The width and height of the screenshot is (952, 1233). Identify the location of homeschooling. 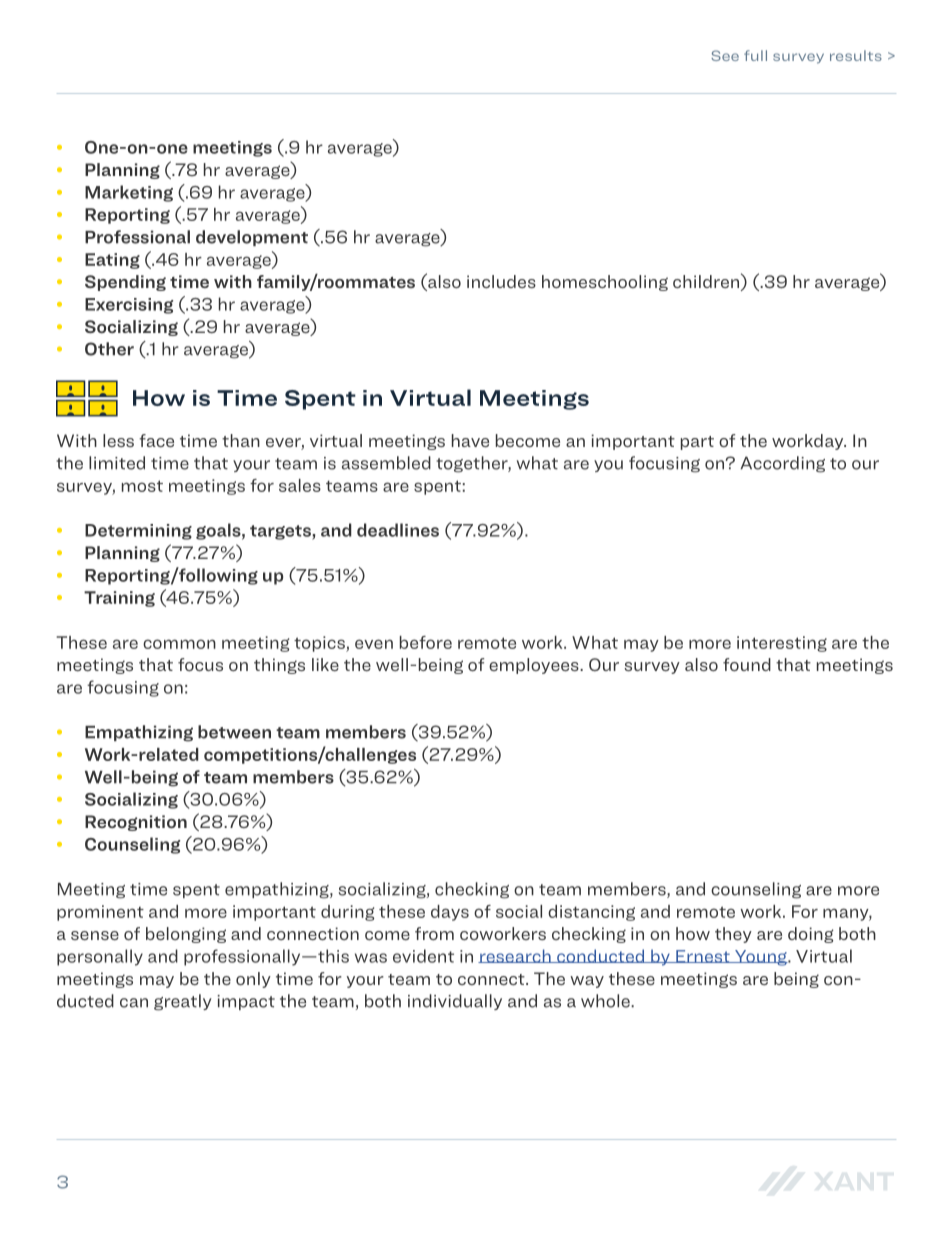
(605, 283).
